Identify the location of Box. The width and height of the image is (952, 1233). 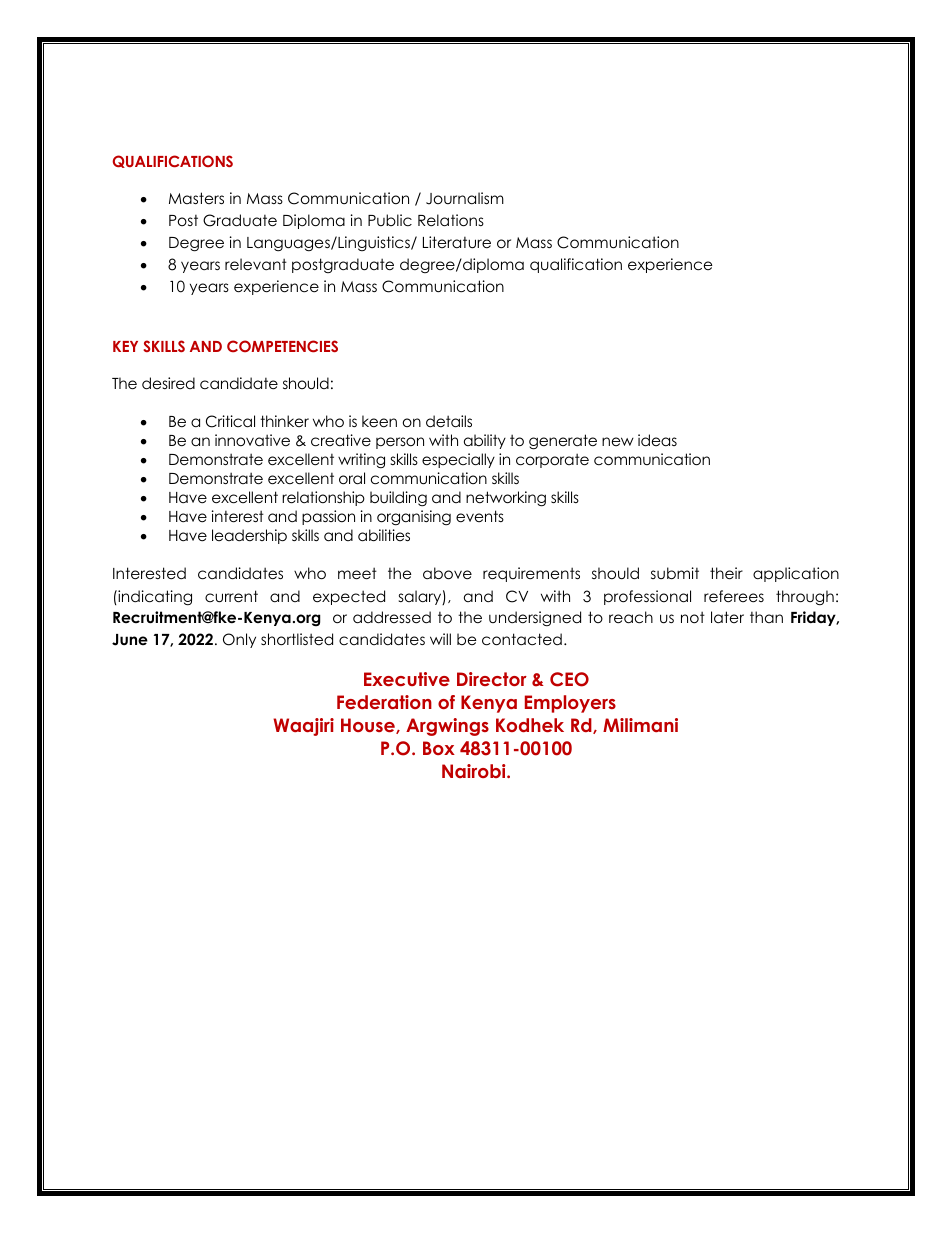
(439, 748).
